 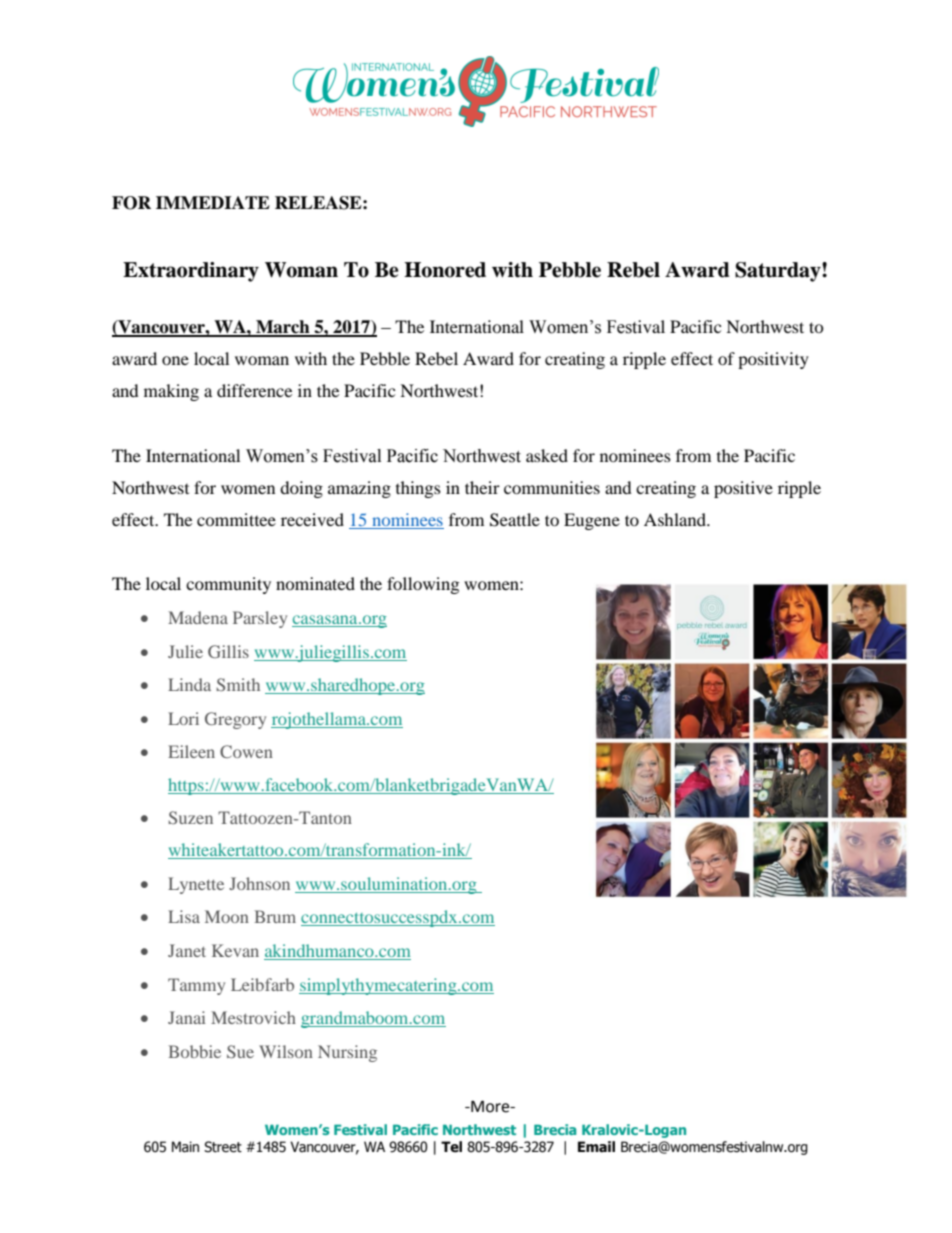 I want to click on Tel, so click(x=451, y=1147).
